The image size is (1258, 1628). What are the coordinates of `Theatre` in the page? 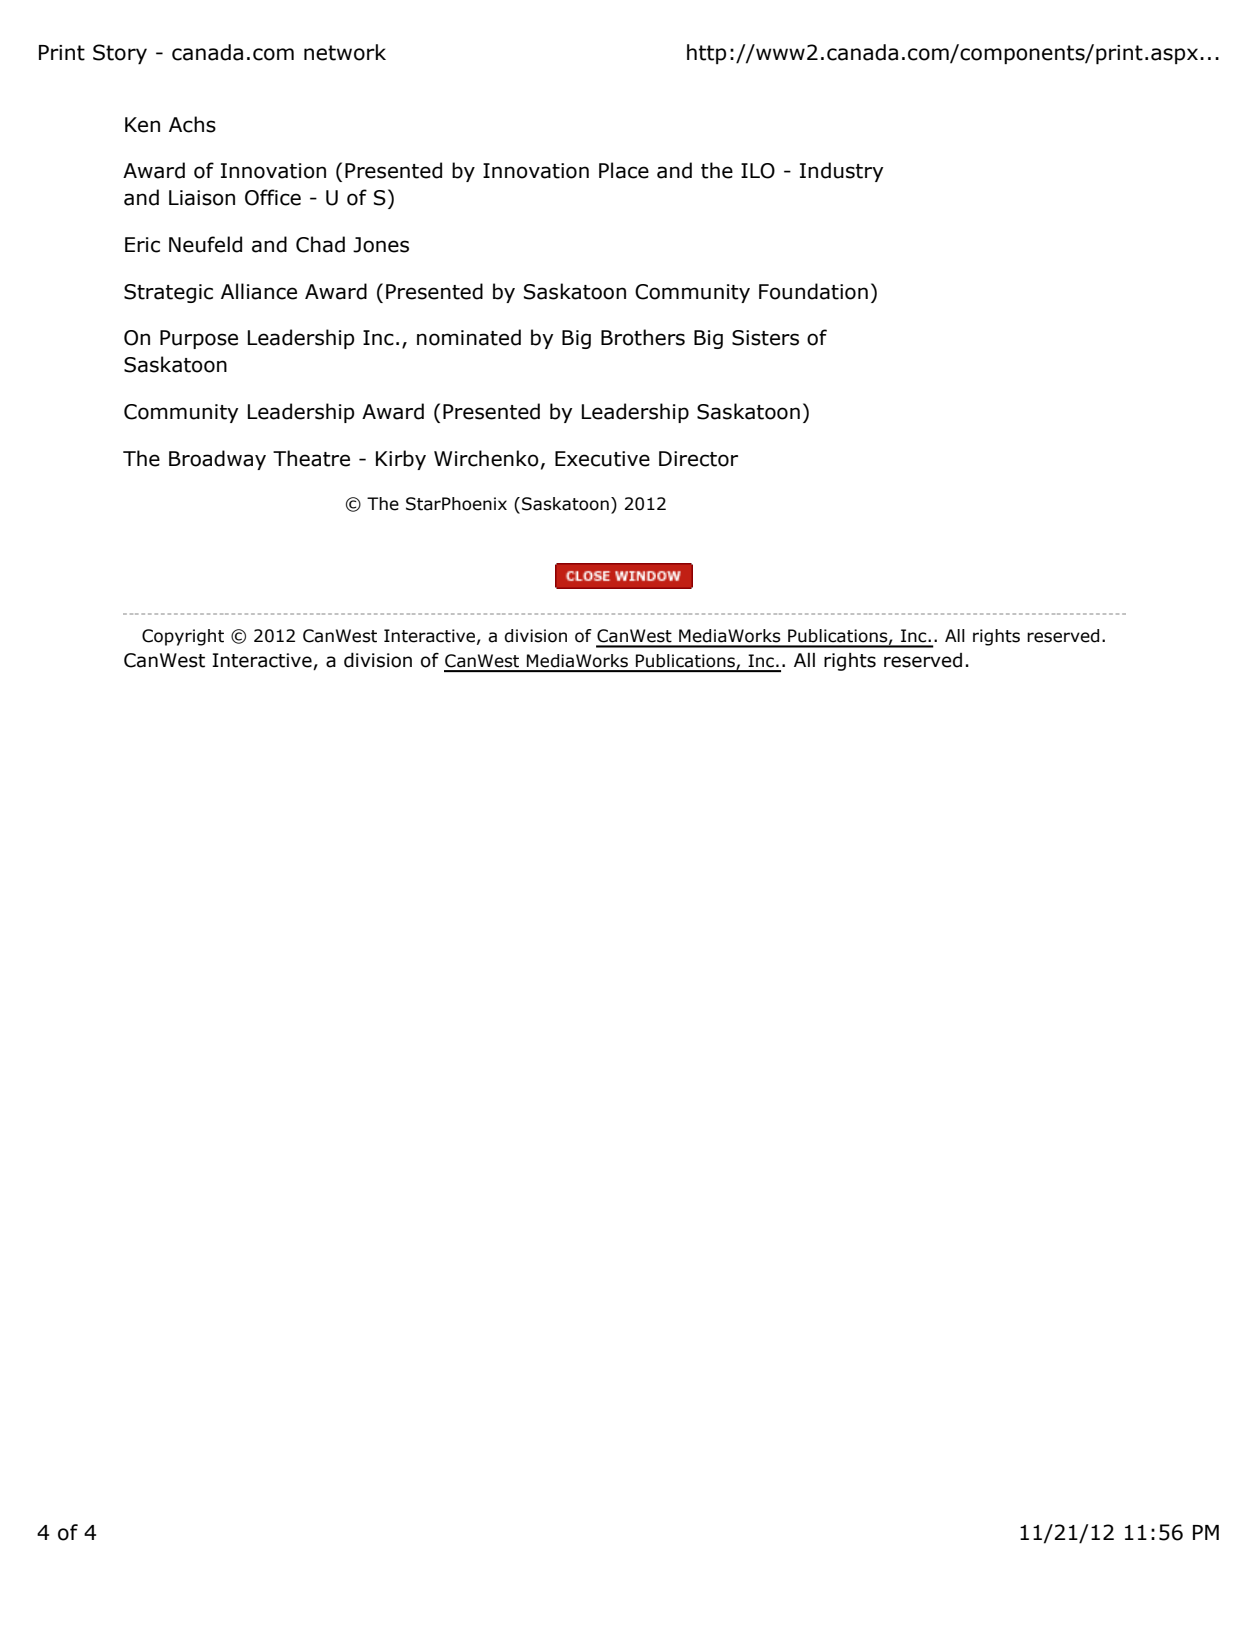 It's located at (311, 458).
